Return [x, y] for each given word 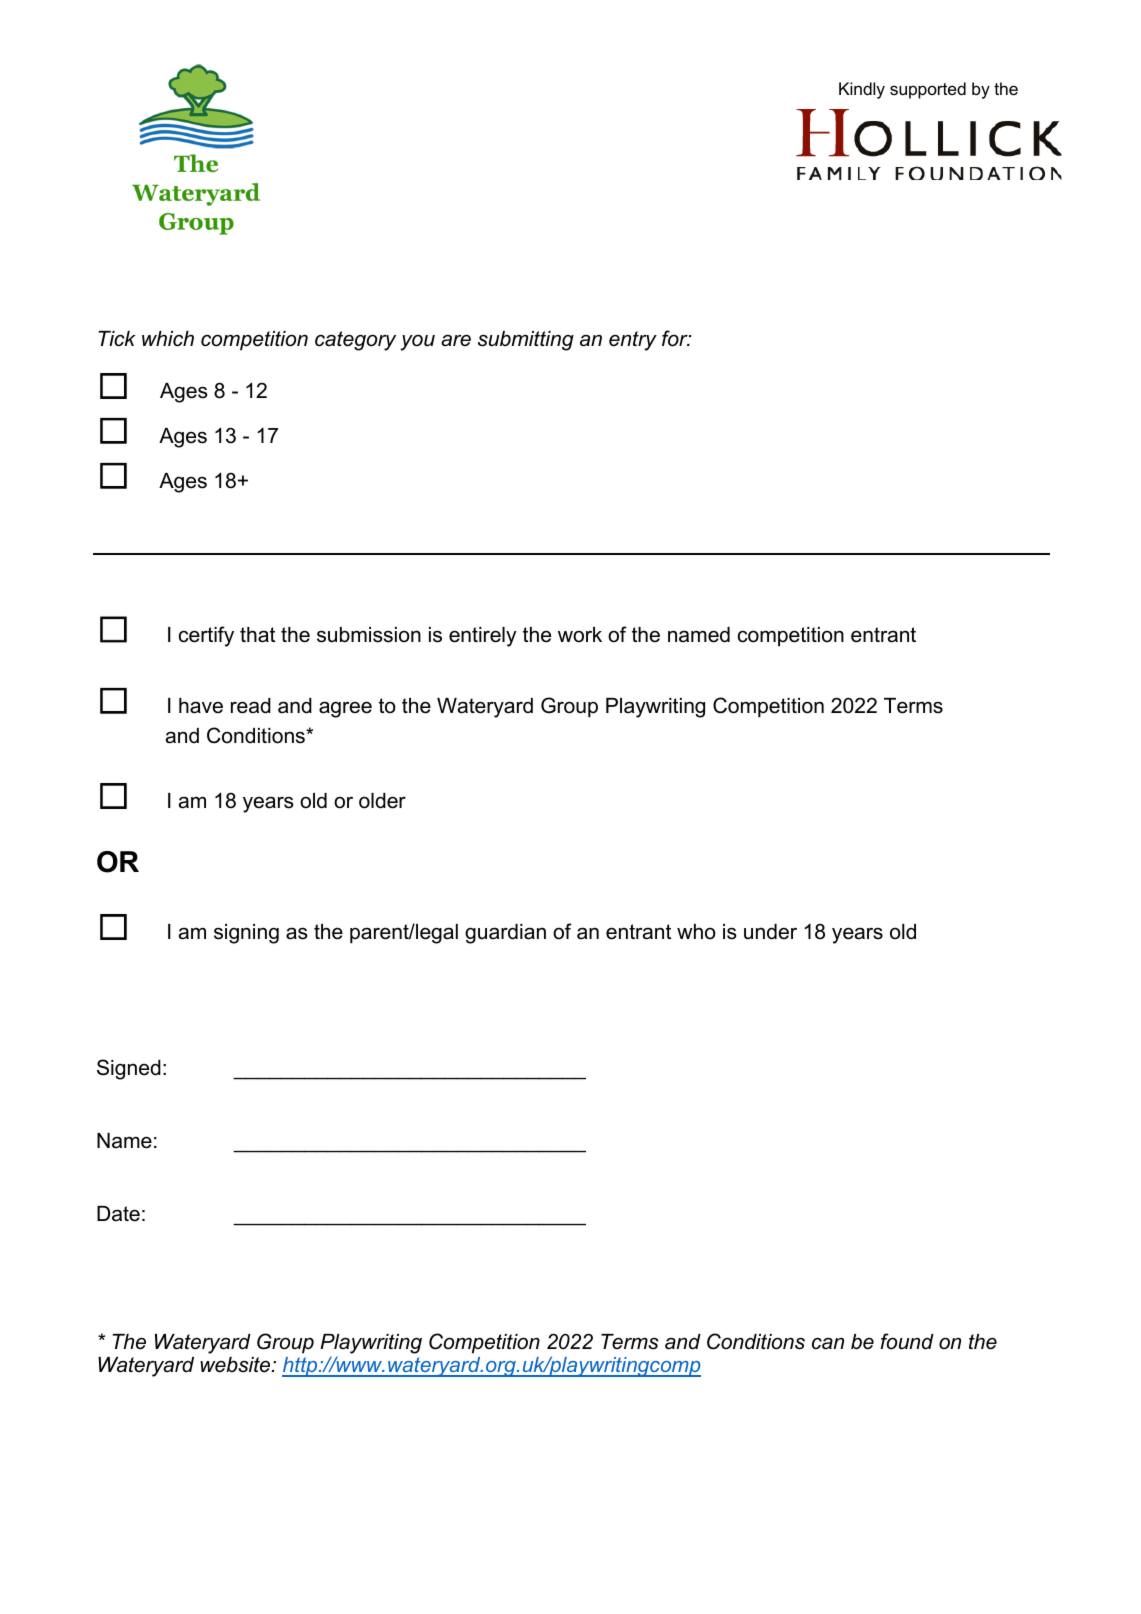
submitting [526, 341]
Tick [117, 339]
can [828, 1343]
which [168, 339]
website [236, 1365]
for [676, 338]
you [417, 342]
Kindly [862, 90]
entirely [483, 637]
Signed [129, 1069]
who [696, 932]
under [770, 932]
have [201, 706]
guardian [505, 934]
